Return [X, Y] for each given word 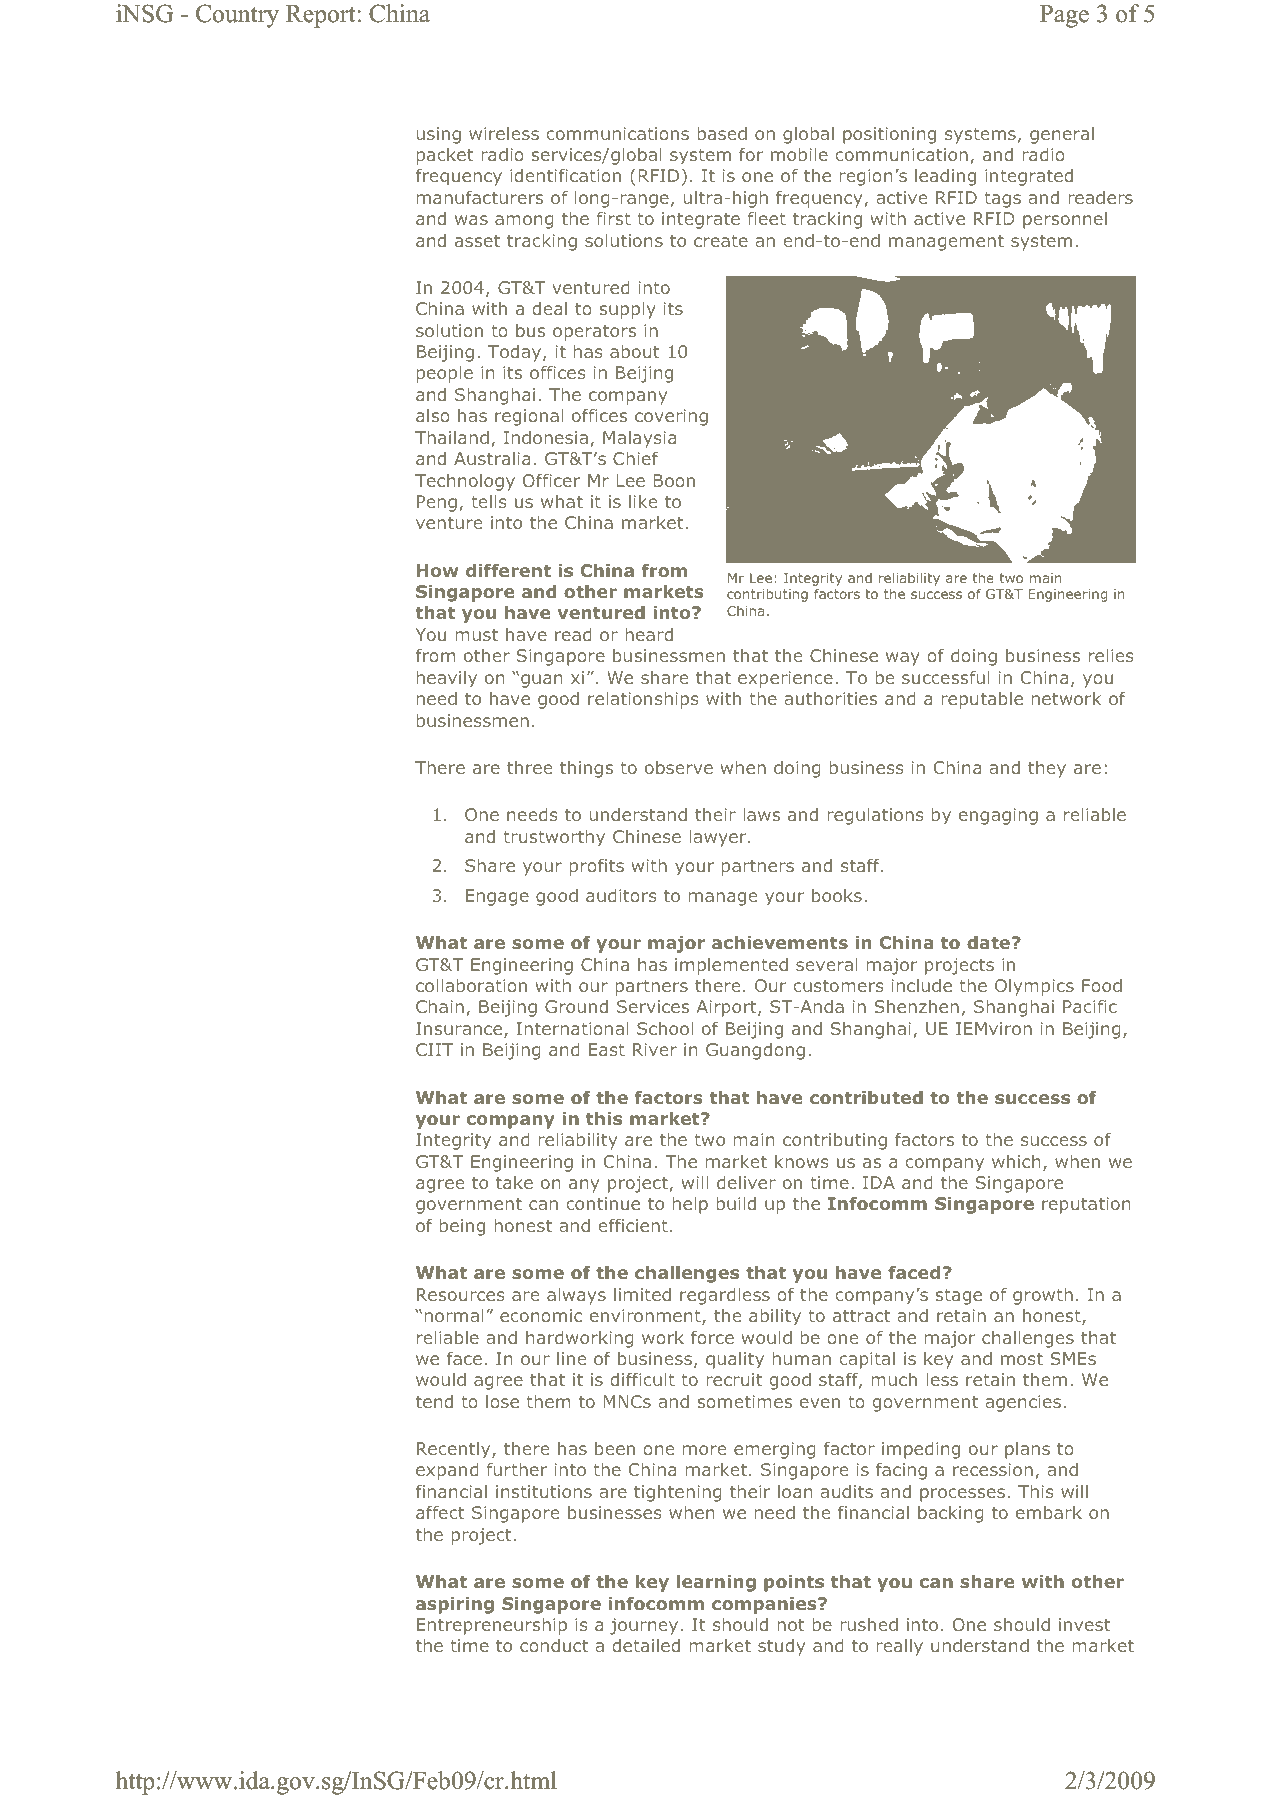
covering [671, 417]
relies [1111, 655]
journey [644, 1626]
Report [322, 16]
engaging [998, 816]
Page [1064, 16]
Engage [497, 897]
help [690, 1205]
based [722, 133]
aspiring [455, 1605]
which [1016, 1161]
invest [1084, 1624]
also [433, 415]
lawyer [719, 838]
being [462, 1227]
